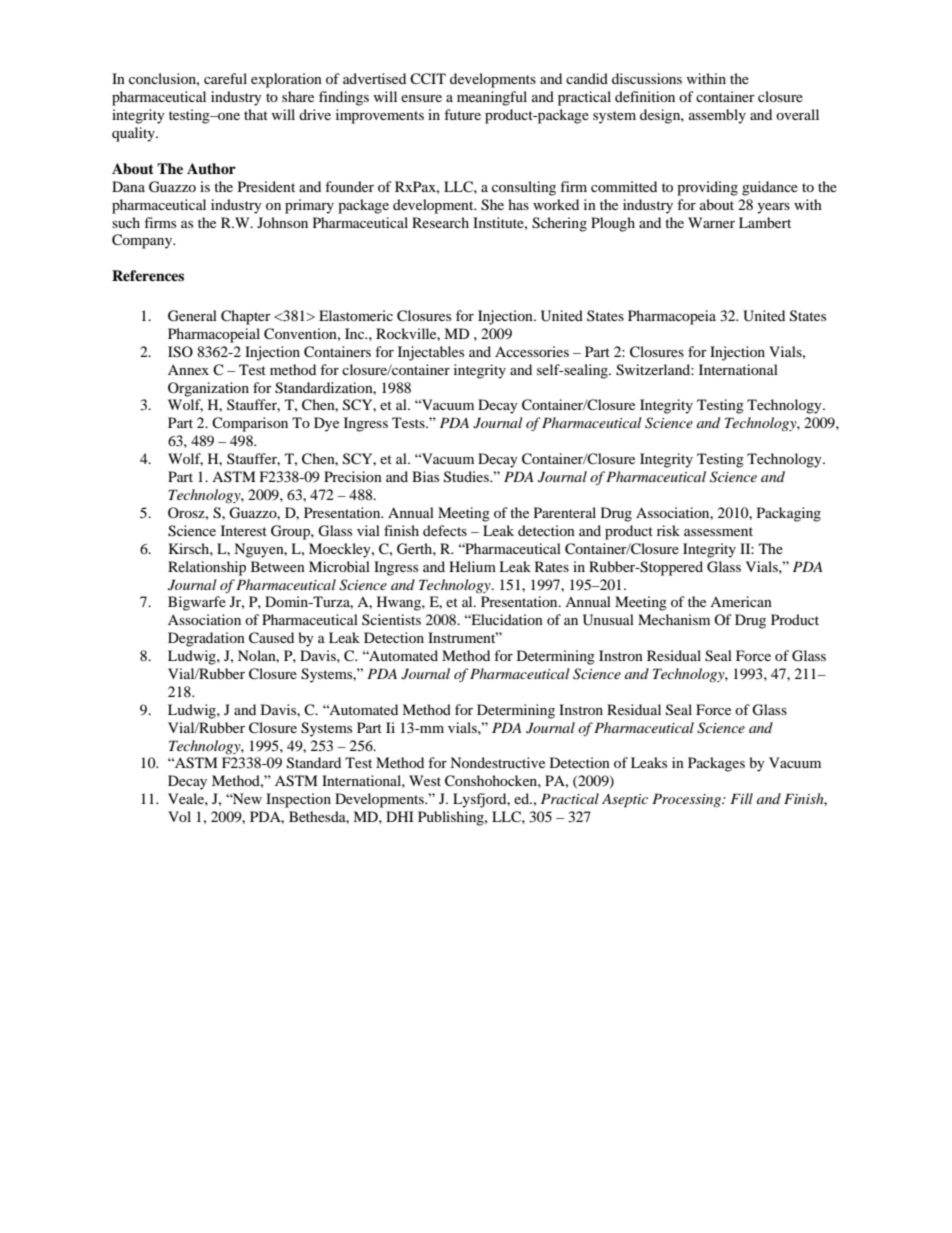 The width and height of the image is (952, 1233). What do you see at coordinates (431, 353) in the image?
I see `Injectables` at bounding box center [431, 353].
